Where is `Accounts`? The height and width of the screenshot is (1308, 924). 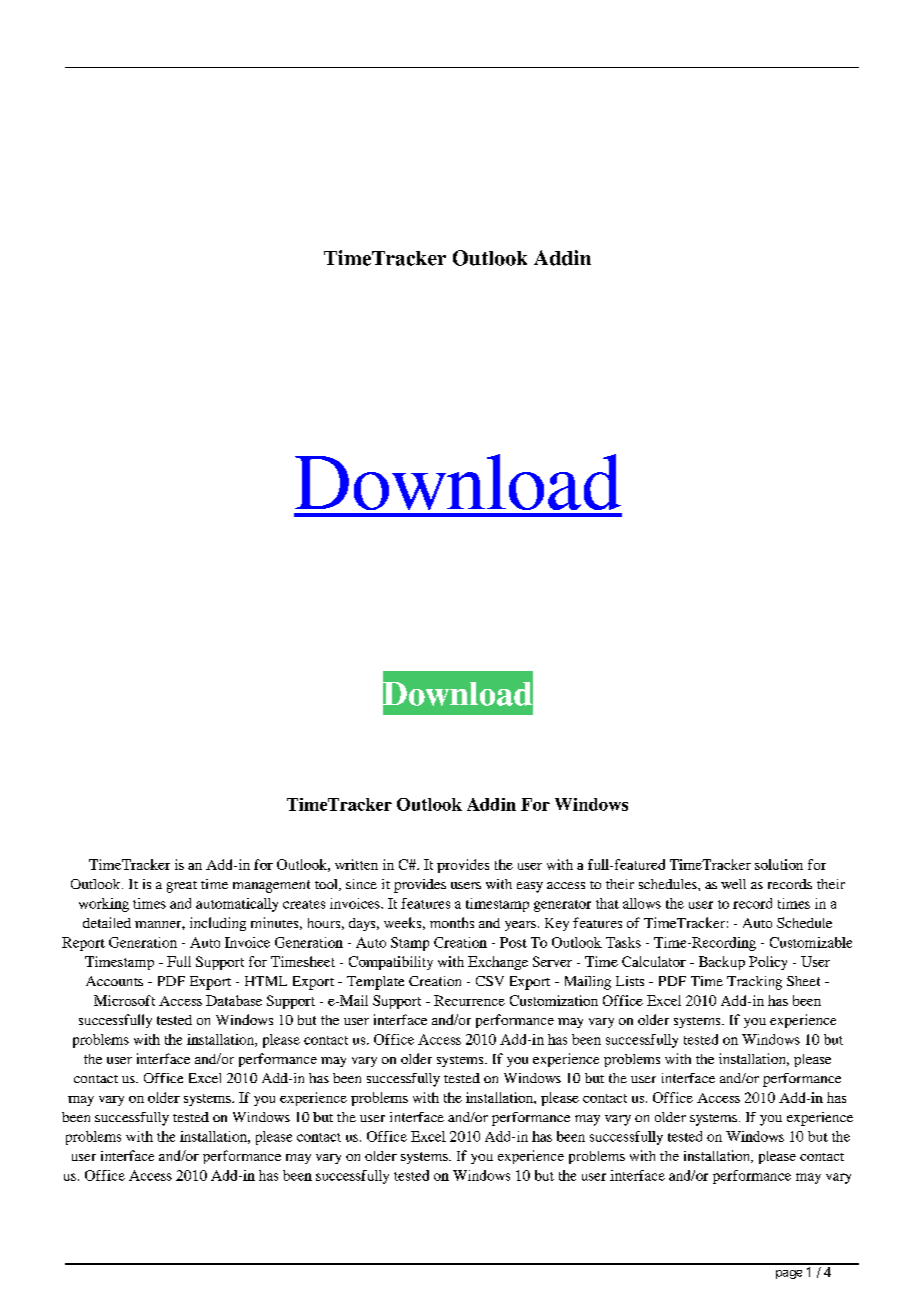 Accounts is located at coordinates (114, 981).
